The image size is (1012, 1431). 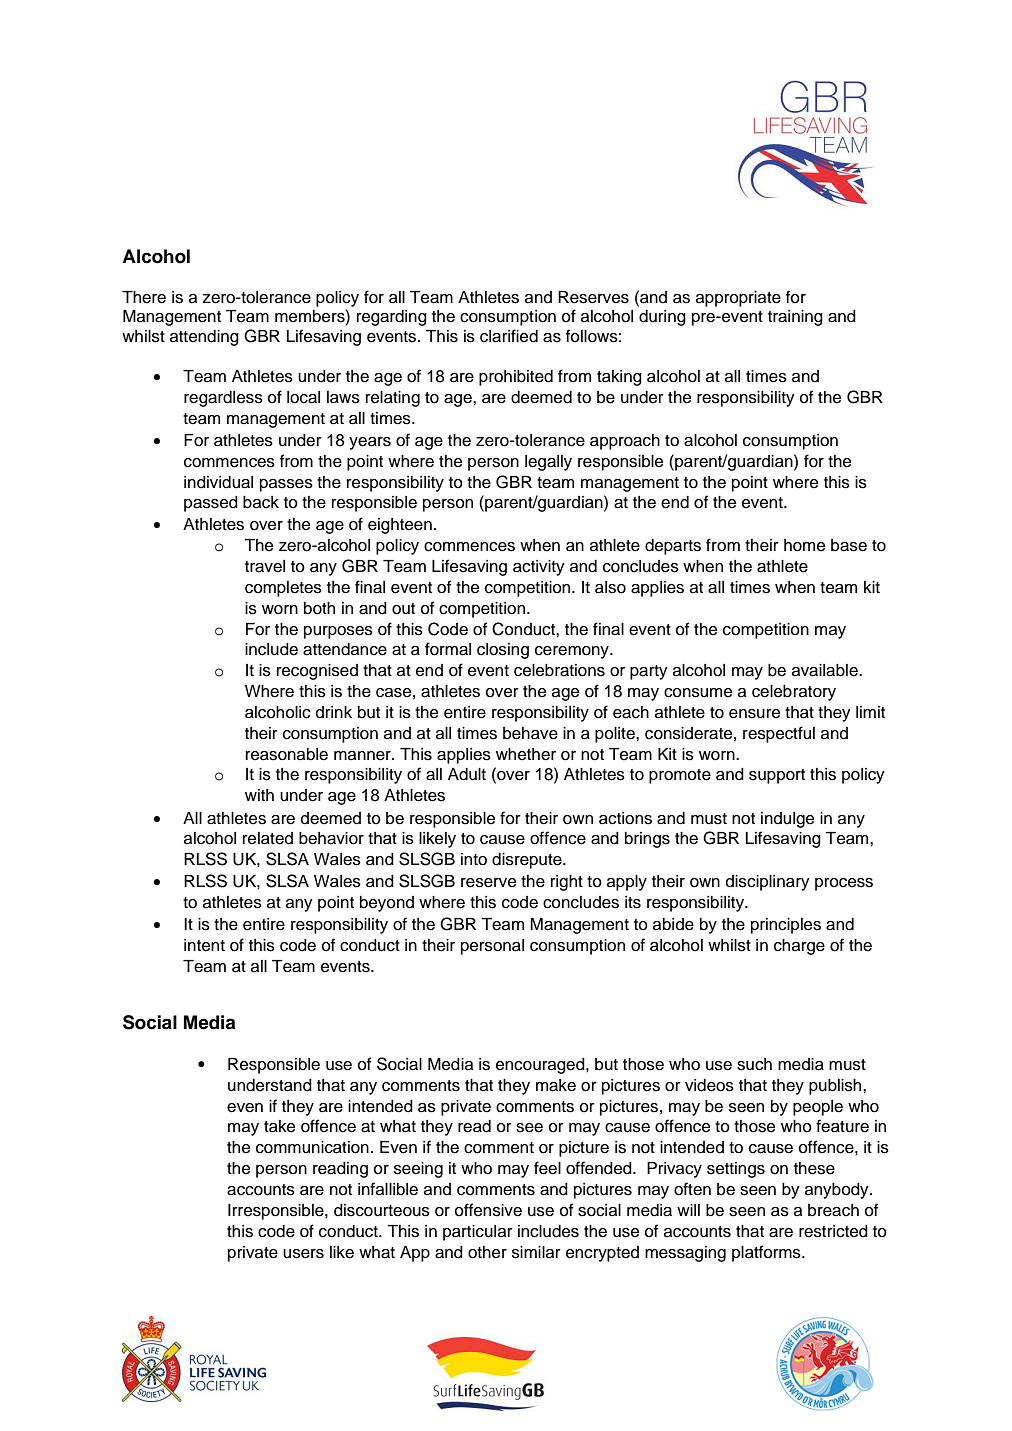 I want to click on offensive, so click(x=488, y=1210).
